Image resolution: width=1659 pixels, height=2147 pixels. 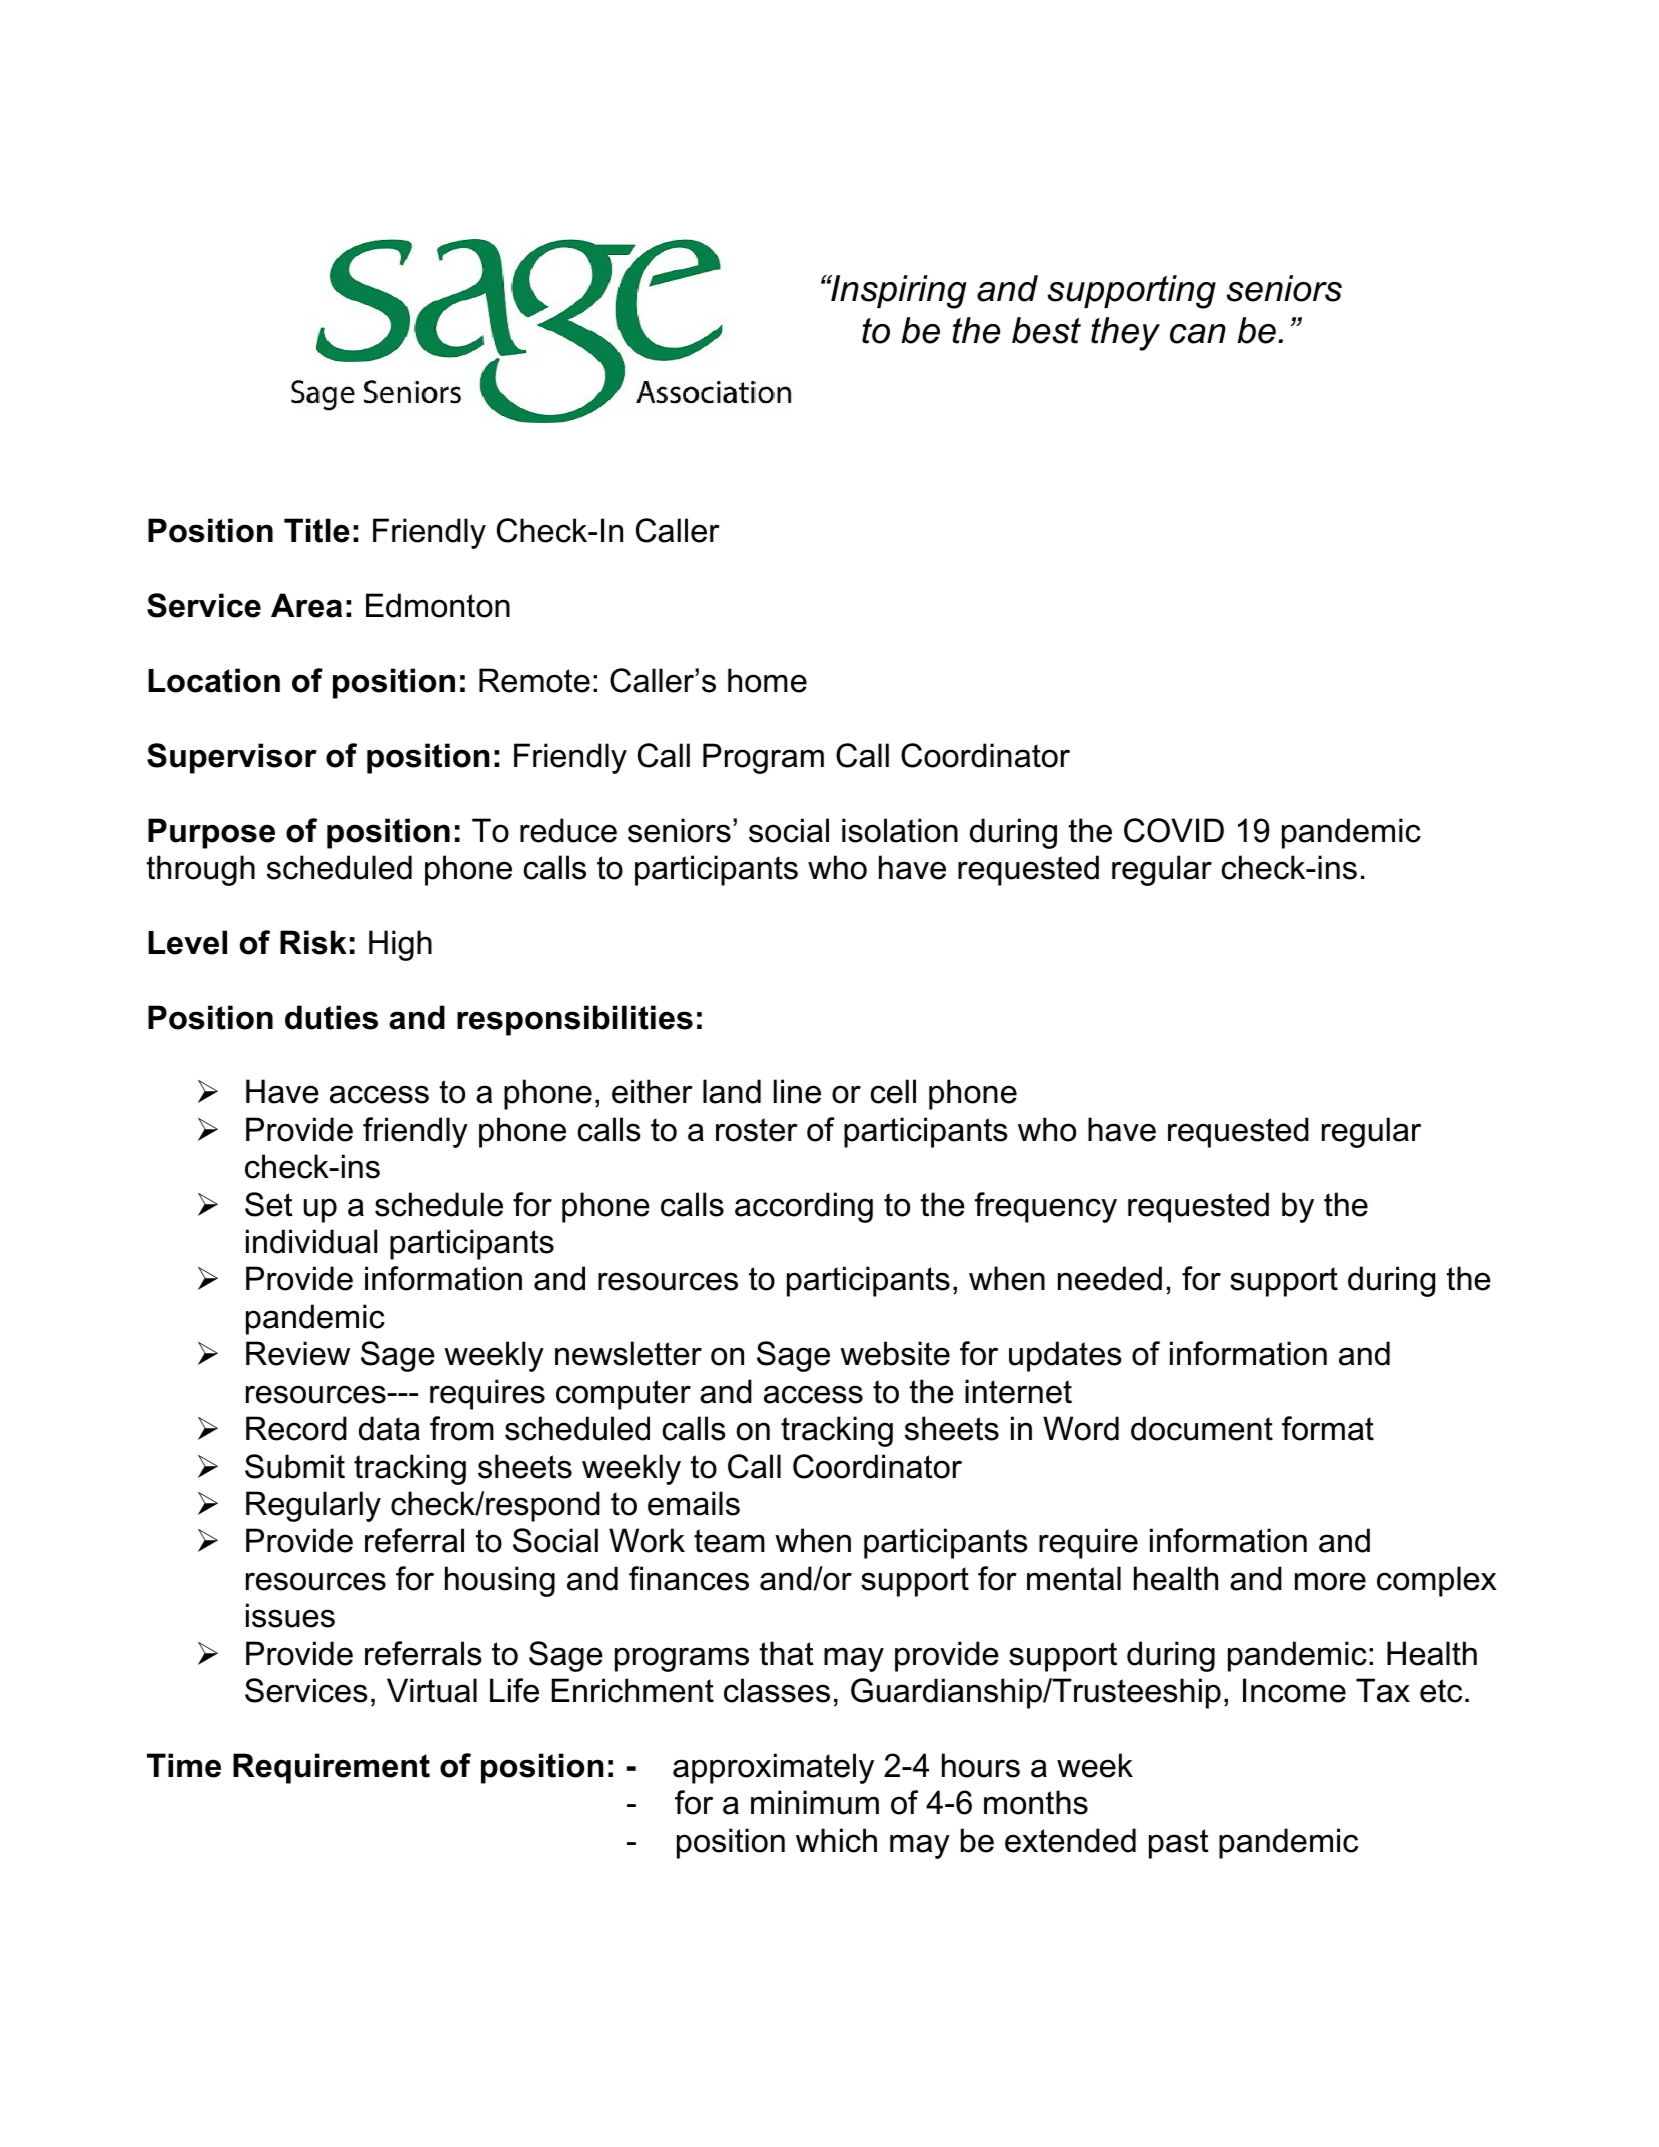 I want to click on can, so click(x=1198, y=334).
